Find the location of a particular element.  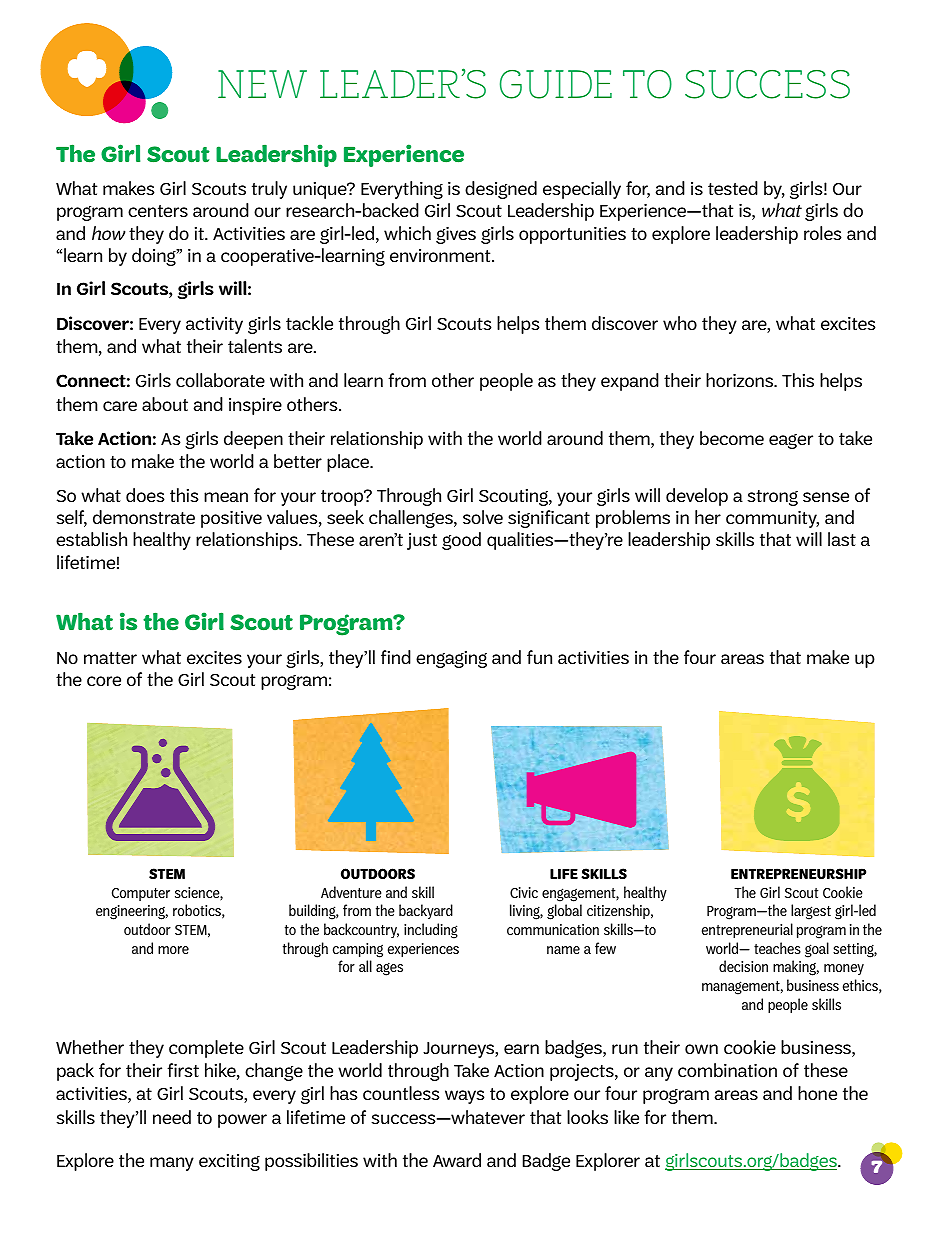

Award is located at coordinates (457, 1160).
